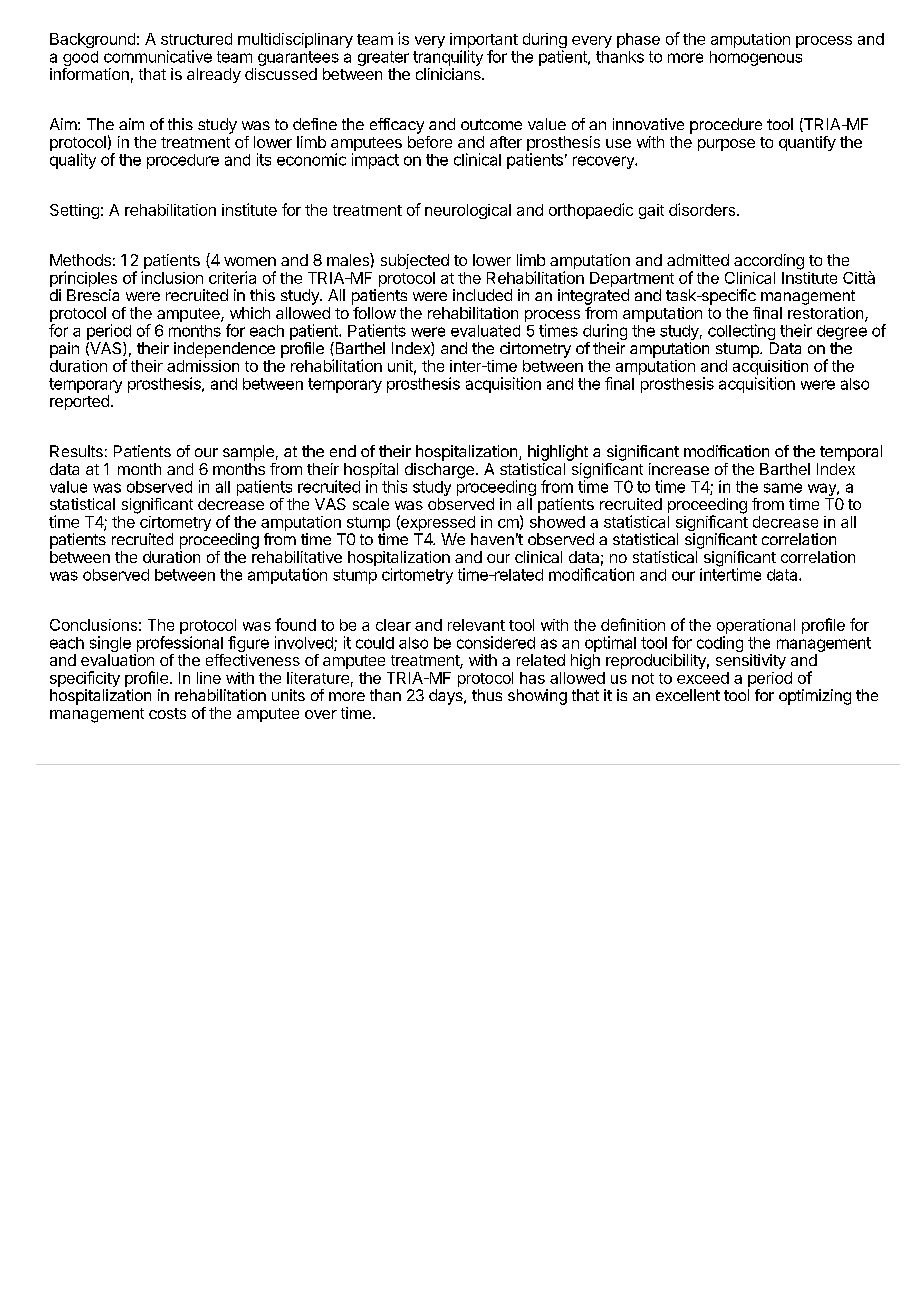  What do you see at coordinates (74, 211) in the screenshot?
I see `Setting` at bounding box center [74, 211].
